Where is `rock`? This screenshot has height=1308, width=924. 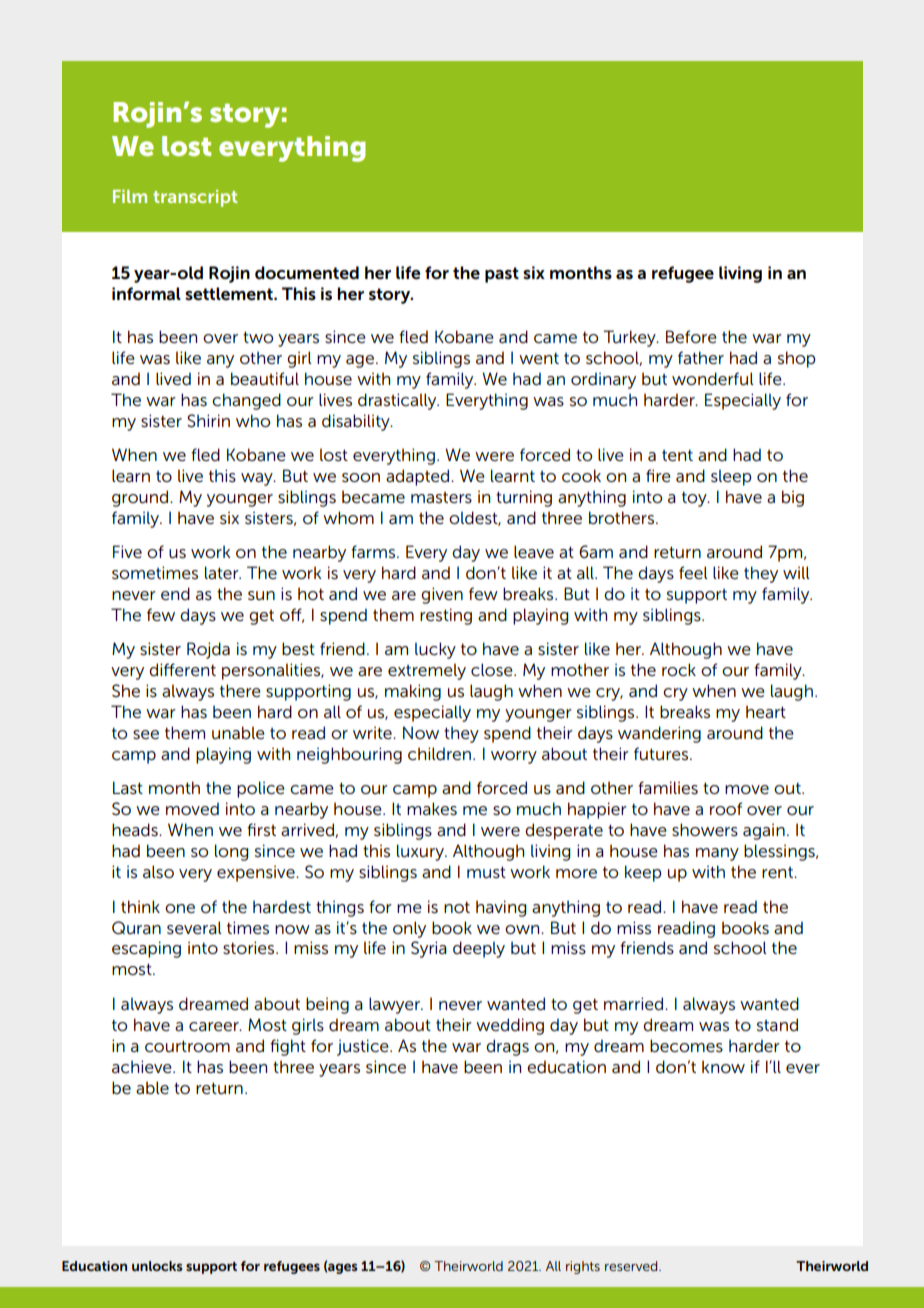
rock is located at coordinates (679, 669).
